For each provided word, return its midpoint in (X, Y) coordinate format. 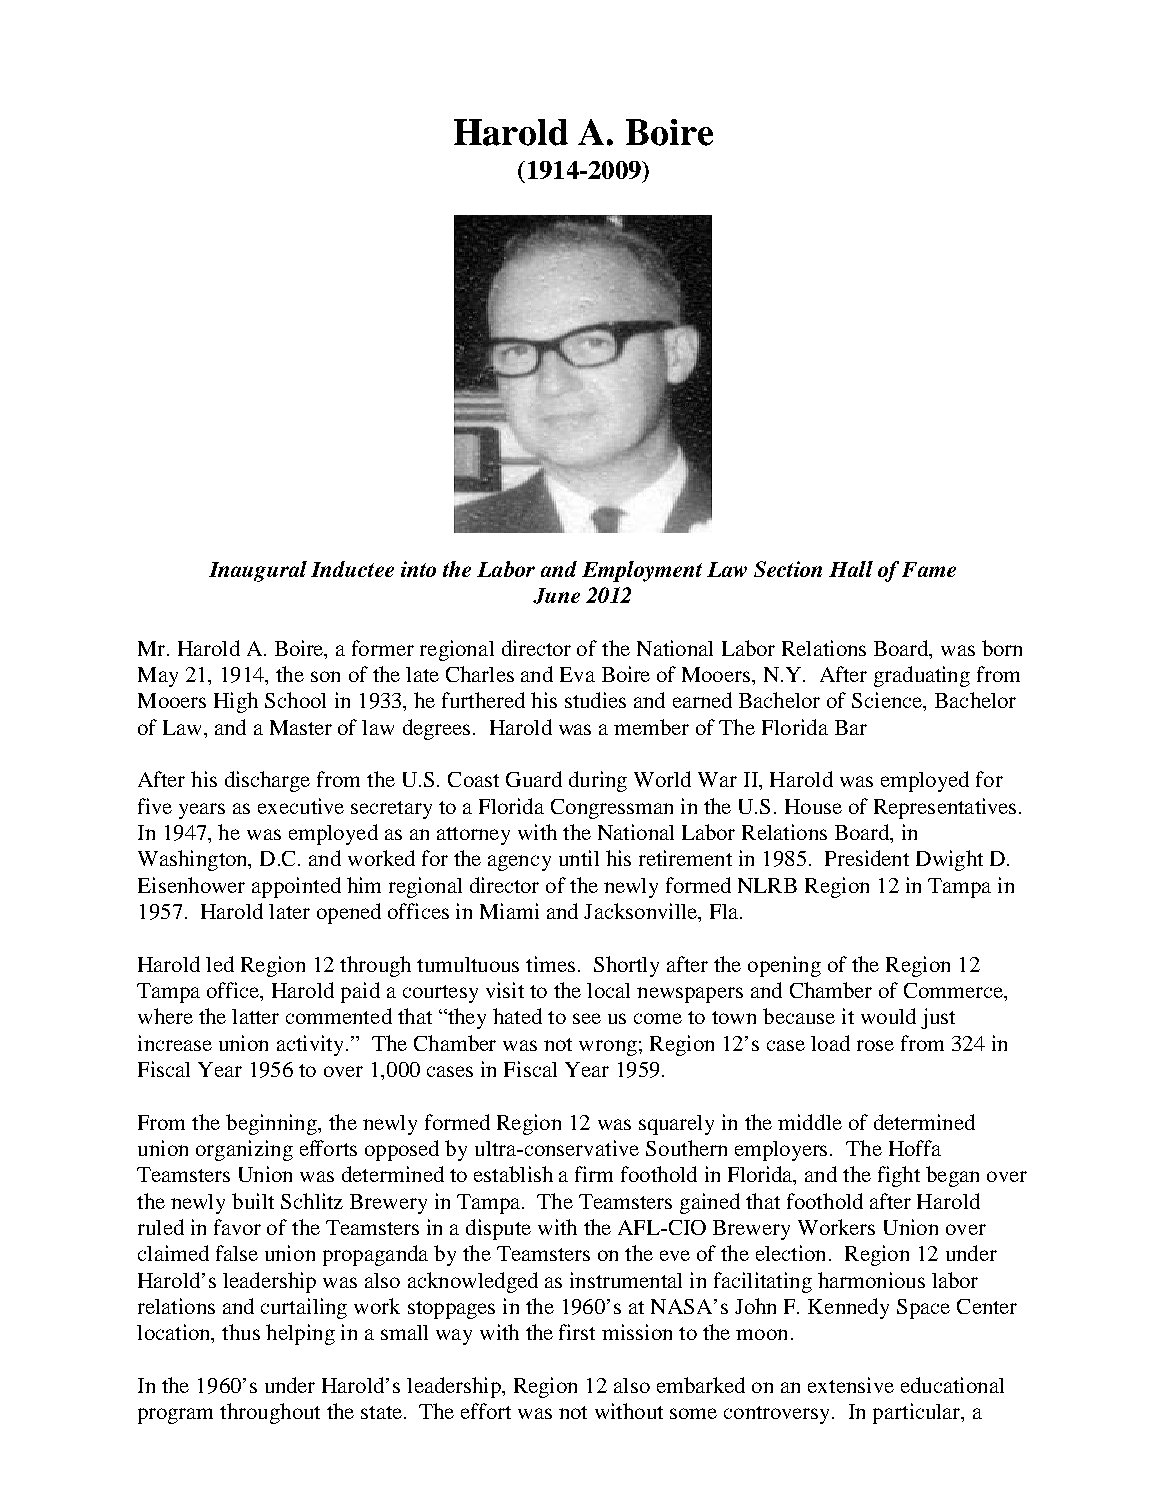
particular (918, 1413)
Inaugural (258, 571)
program (175, 1416)
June (556, 596)
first (577, 1332)
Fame (929, 569)
